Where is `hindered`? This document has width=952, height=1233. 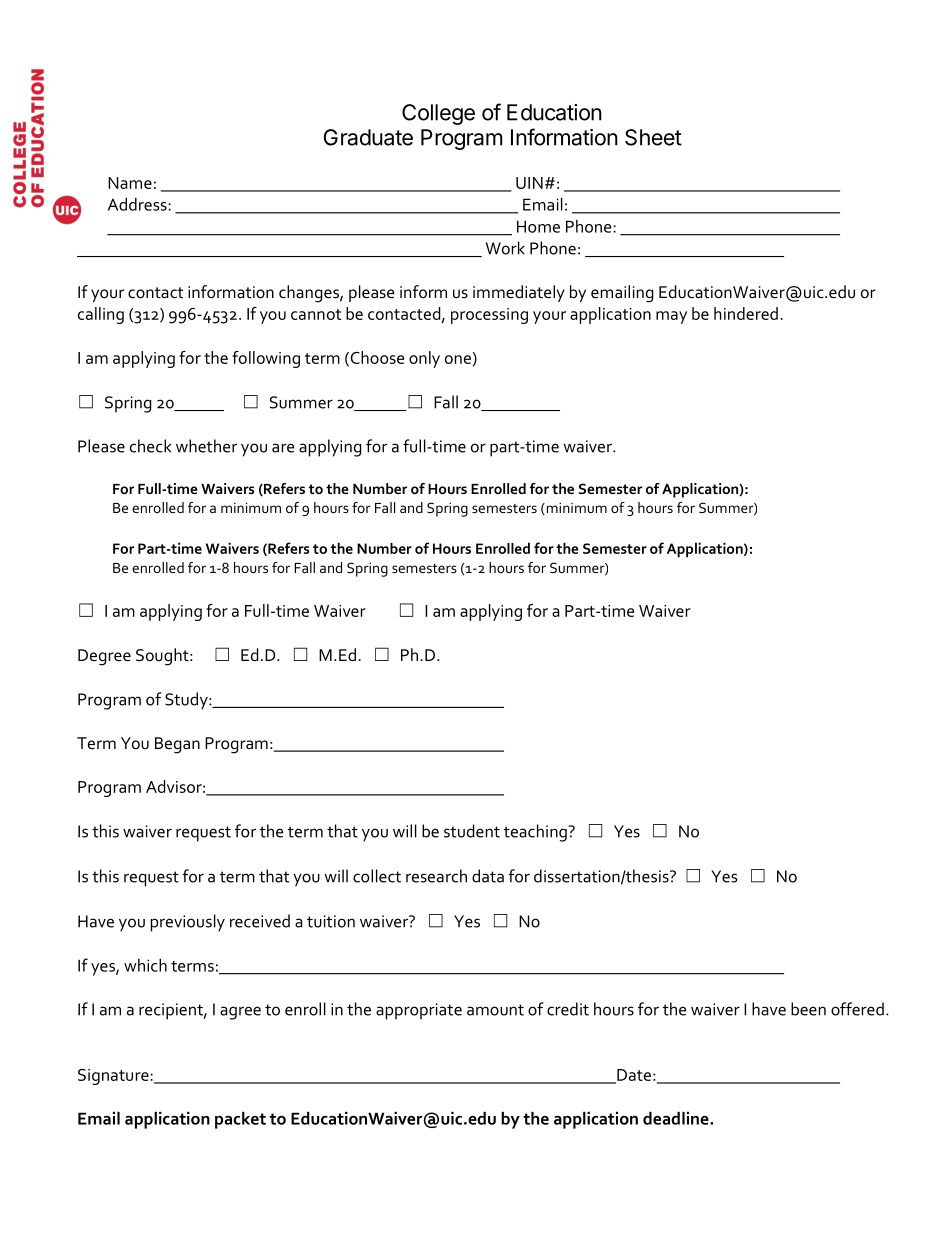 hindered is located at coordinates (746, 313).
